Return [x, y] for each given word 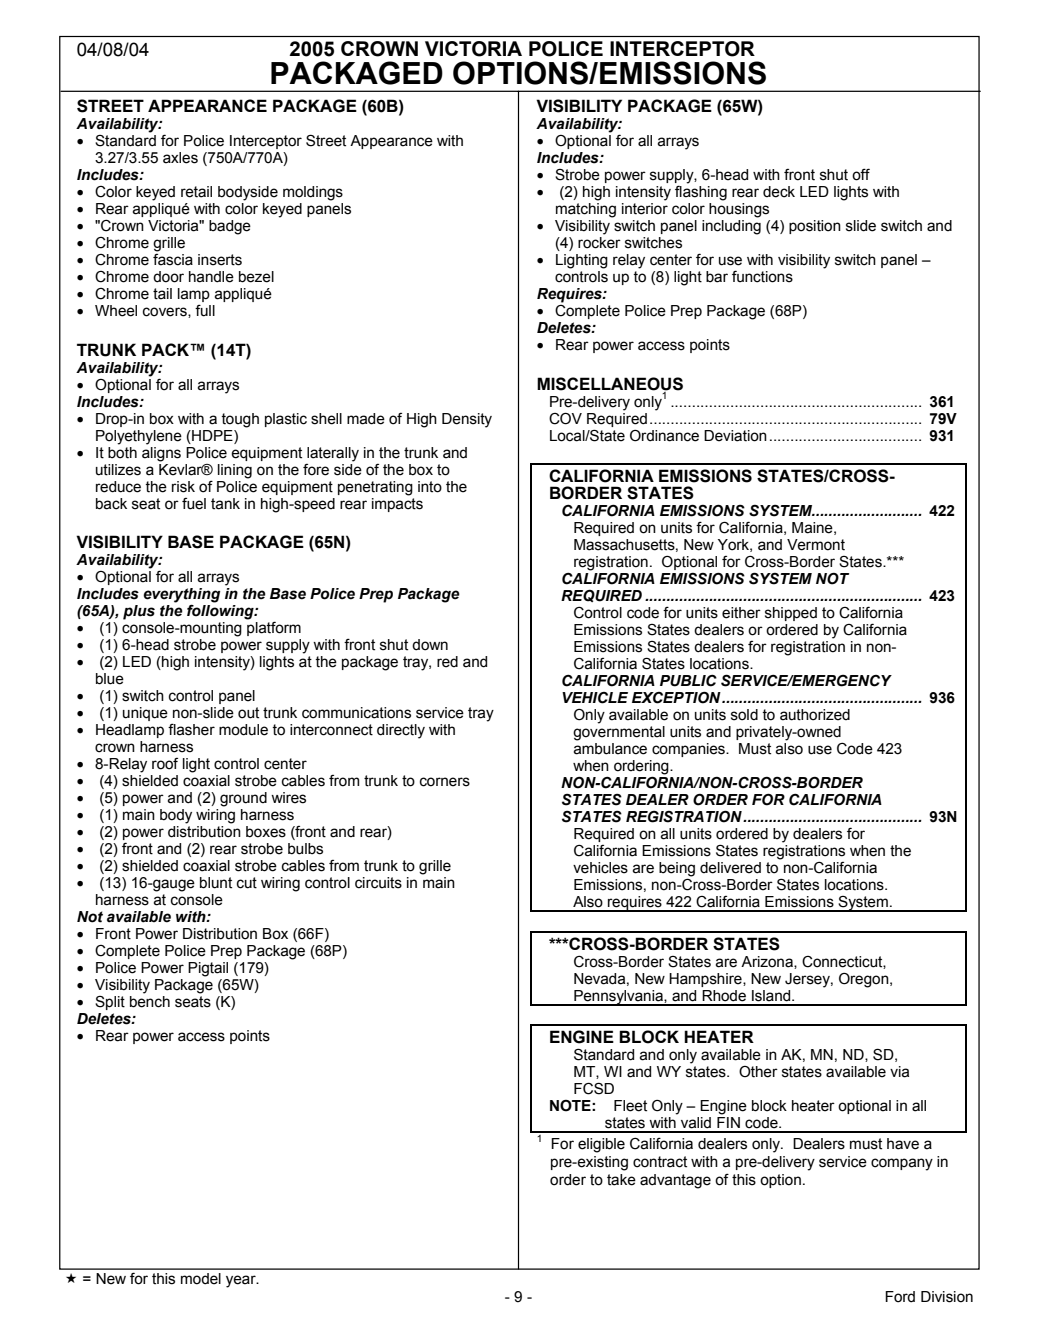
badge [230, 227]
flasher [191, 729]
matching [586, 210]
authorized [815, 715]
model [201, 1279]
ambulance [610, 749]
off [861, 174]
